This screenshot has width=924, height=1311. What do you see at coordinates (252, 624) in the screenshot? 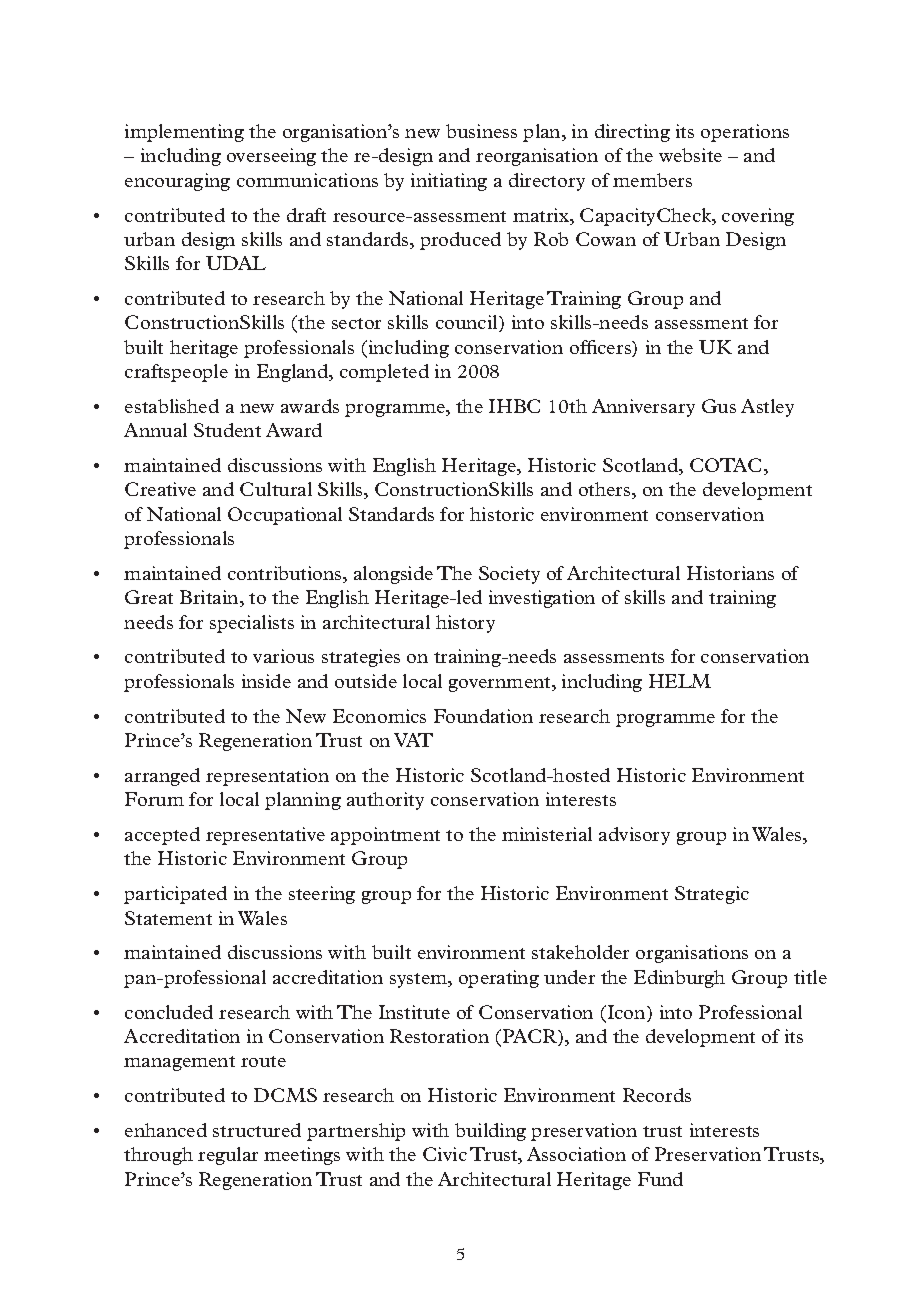
I see `specialists` at bounding box center [252, 624].
